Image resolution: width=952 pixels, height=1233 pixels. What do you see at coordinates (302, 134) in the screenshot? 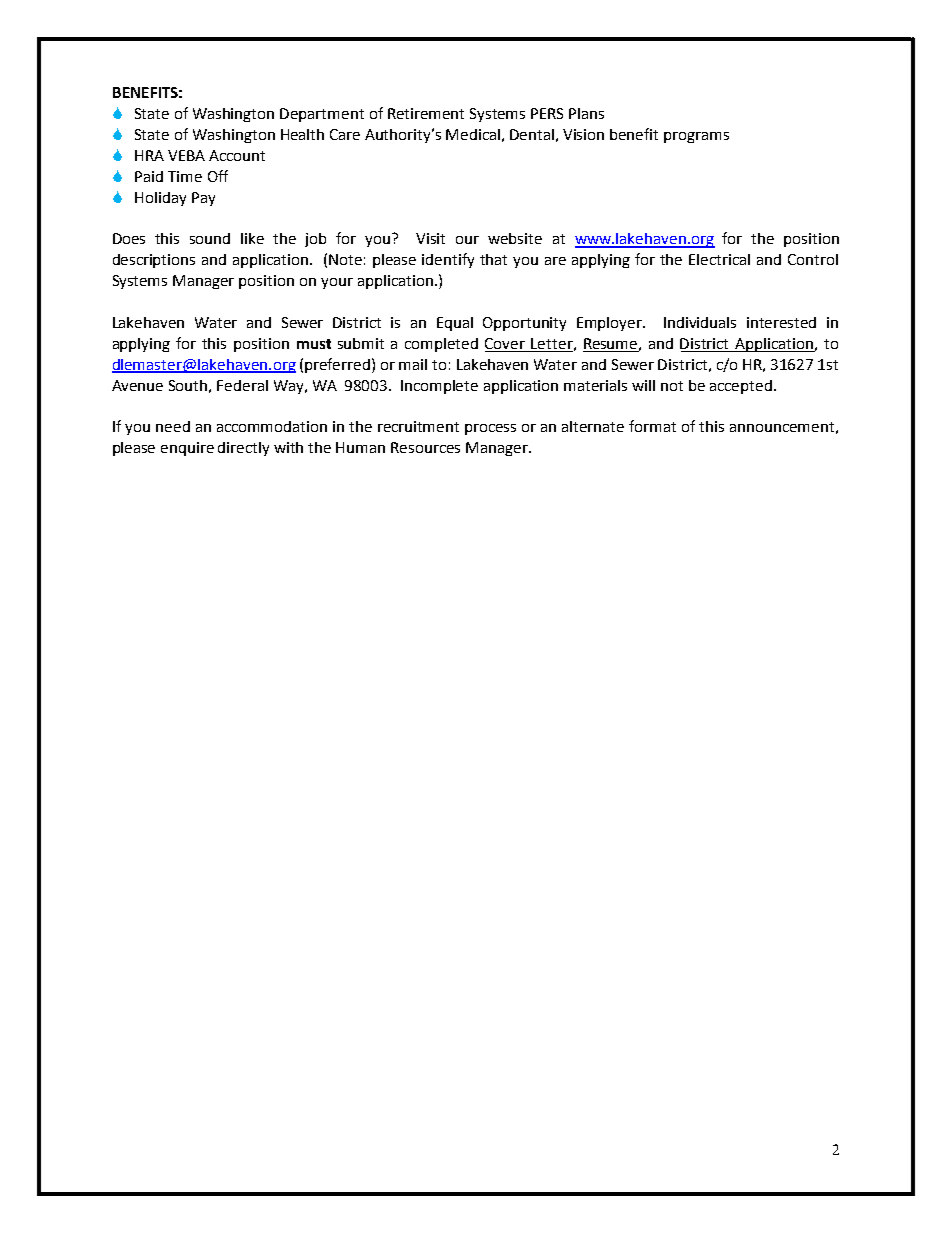
I see `Health` at bounding box center [302, 134].
